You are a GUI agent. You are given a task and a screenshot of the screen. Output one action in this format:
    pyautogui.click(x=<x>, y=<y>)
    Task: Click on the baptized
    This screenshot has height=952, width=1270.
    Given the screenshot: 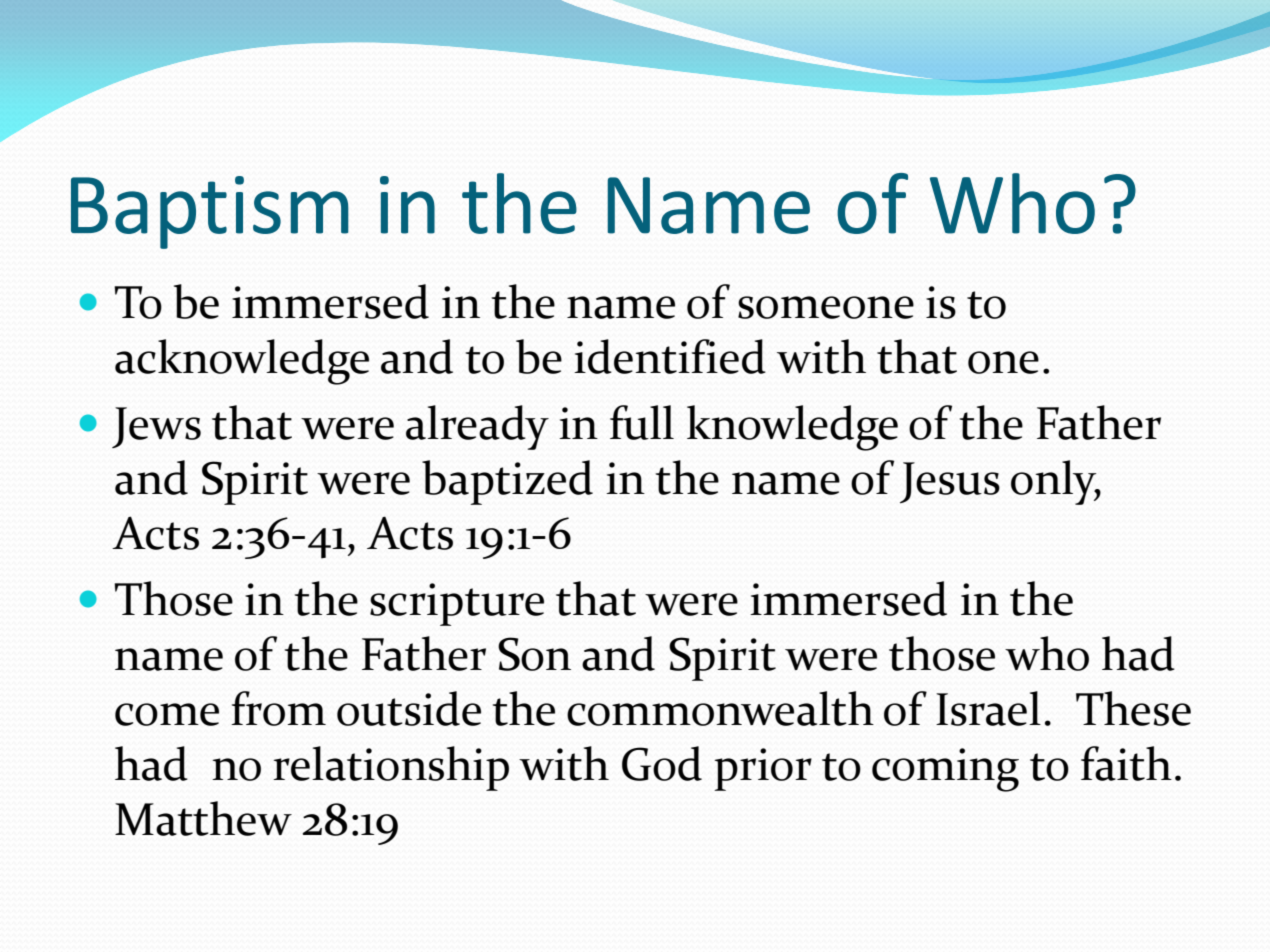 What is the action you would take?
    pyautogui.click(x=507, y=482)
